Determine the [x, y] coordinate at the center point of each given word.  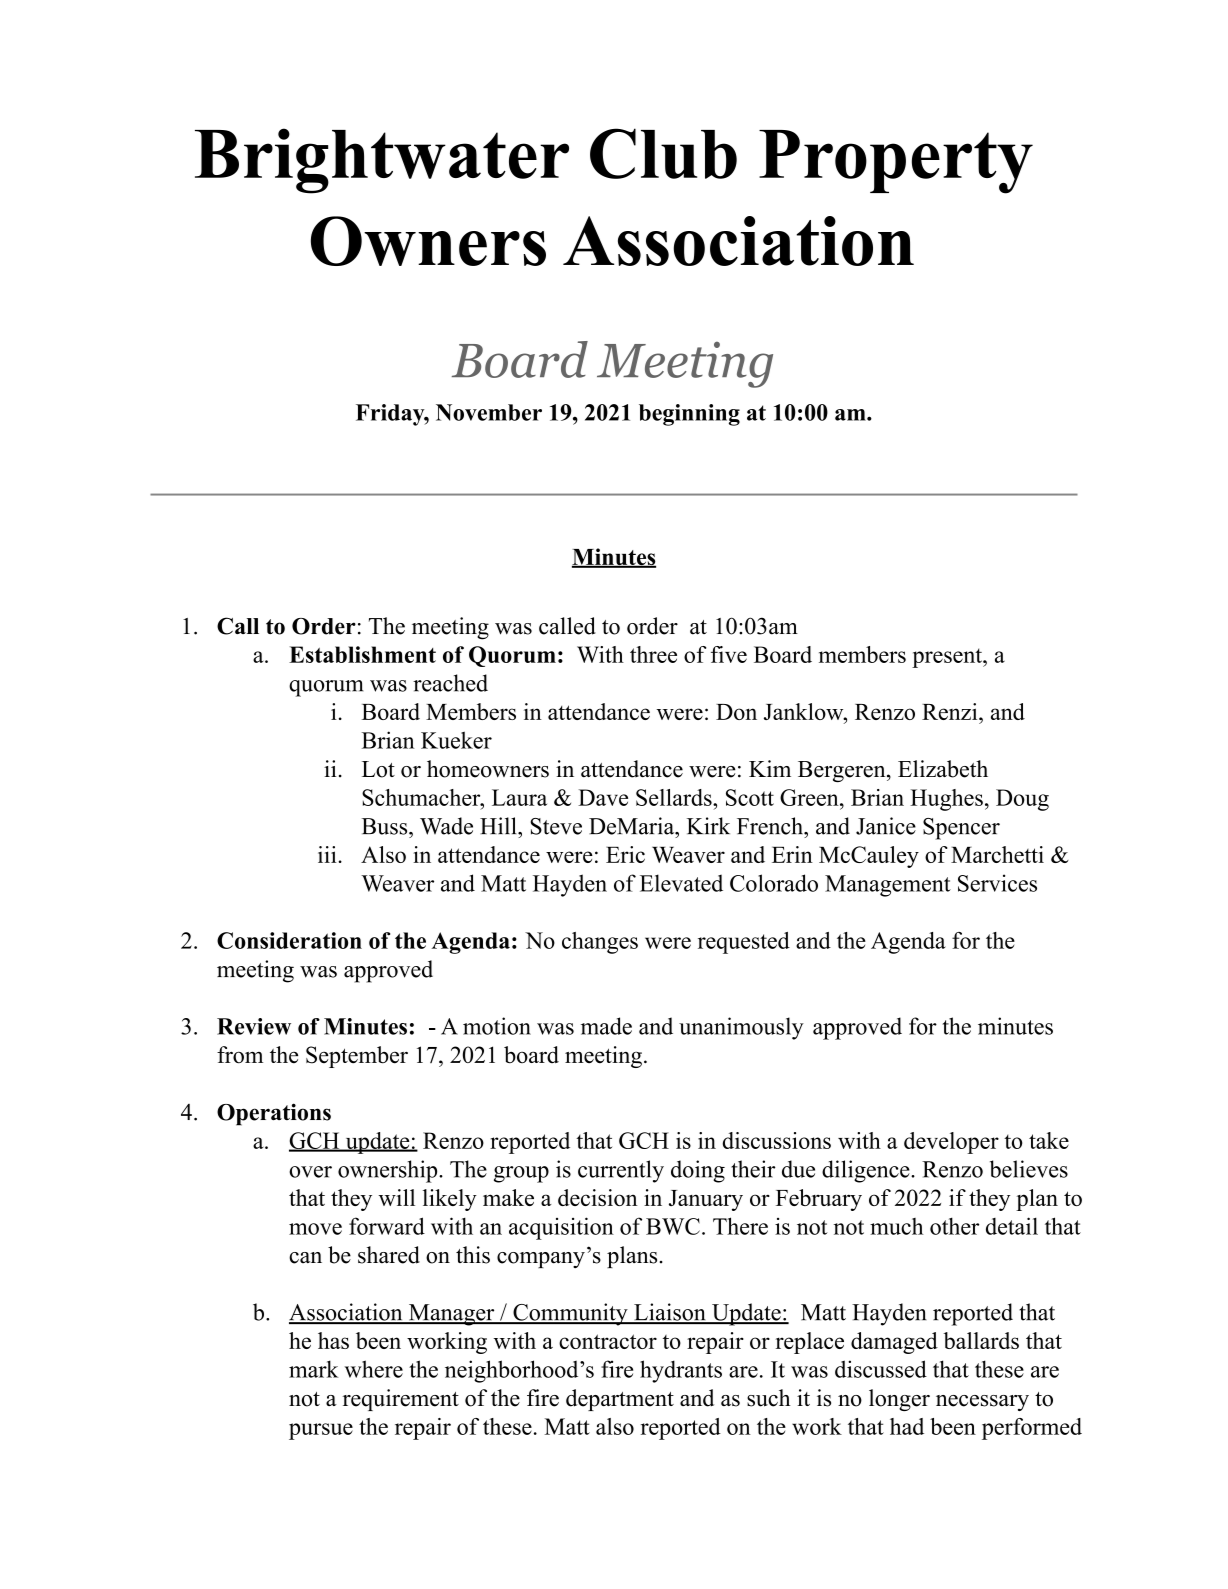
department [620, 1400]
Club [663, 153]
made [606, 1026]
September [357, 1057]
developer [951, 1143]
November [489, 412]
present [948, 658]
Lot [378, 769]
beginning [689, 415]
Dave [603, 797]
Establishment [362, 654]
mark [314, 1369]
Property [896, 162]
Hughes [946, 800]
